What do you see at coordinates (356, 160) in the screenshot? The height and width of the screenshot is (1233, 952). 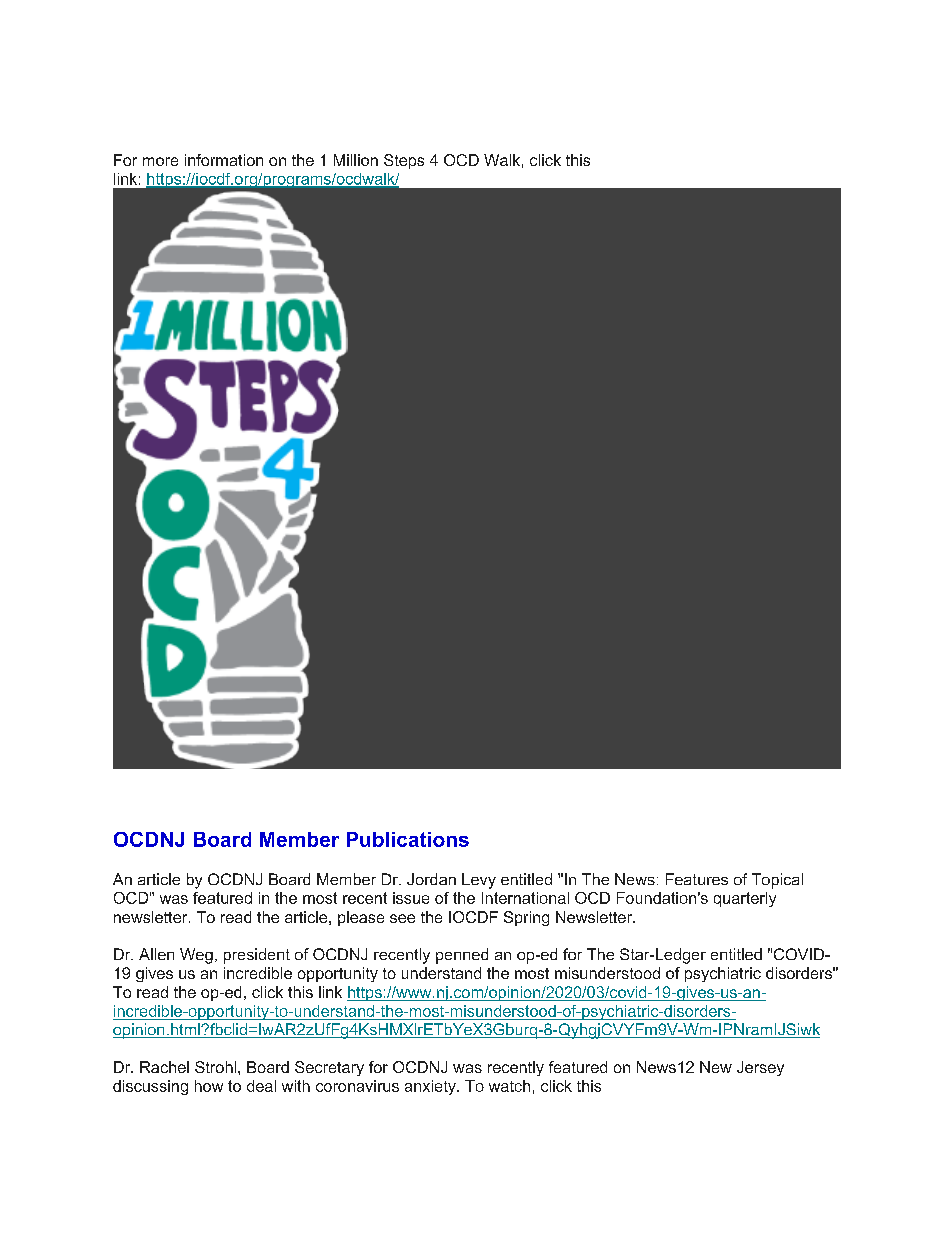 I see `Million` at bounding box center [356, 160].
